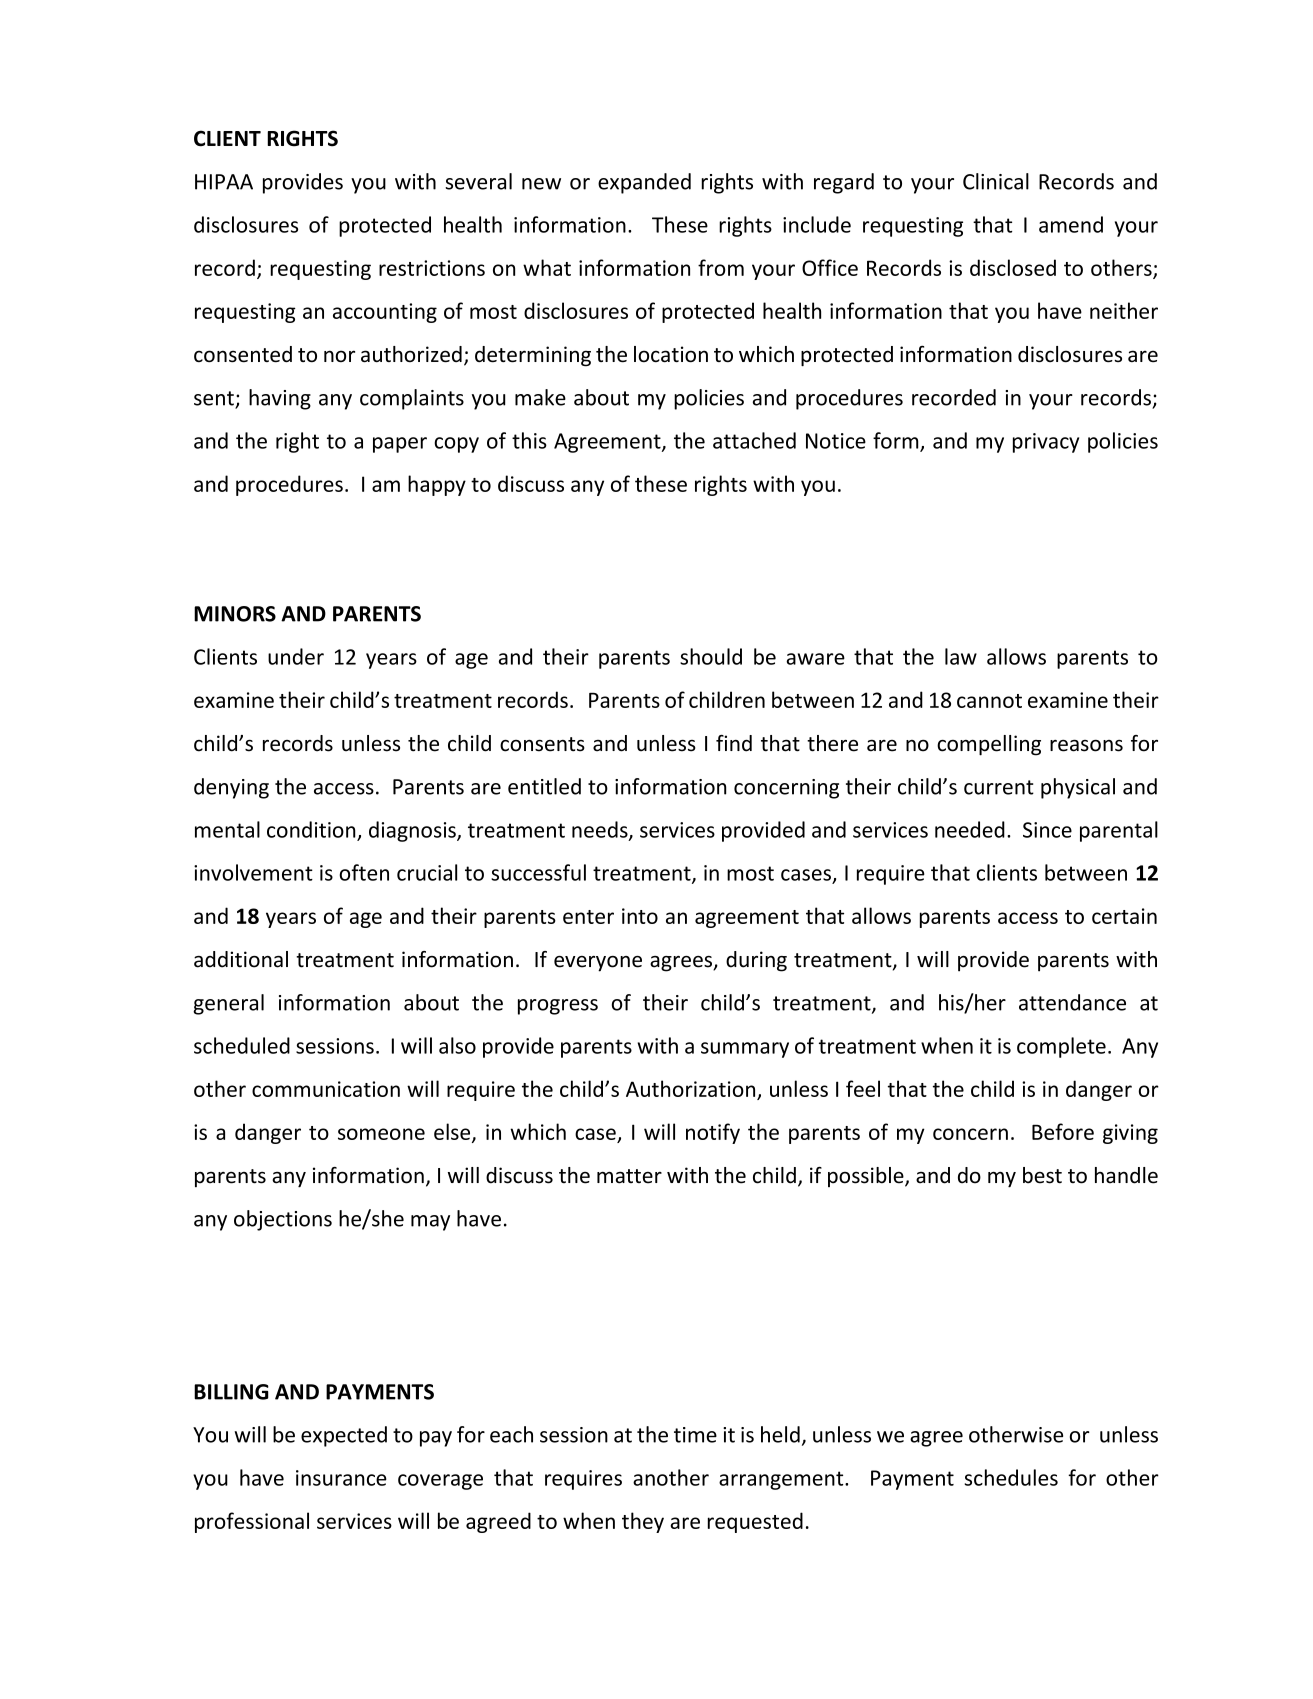  What do you see at coordinates (1011, 1477) in the screenshot?
I see `schedules` at bounding box center [1011, 1477].
